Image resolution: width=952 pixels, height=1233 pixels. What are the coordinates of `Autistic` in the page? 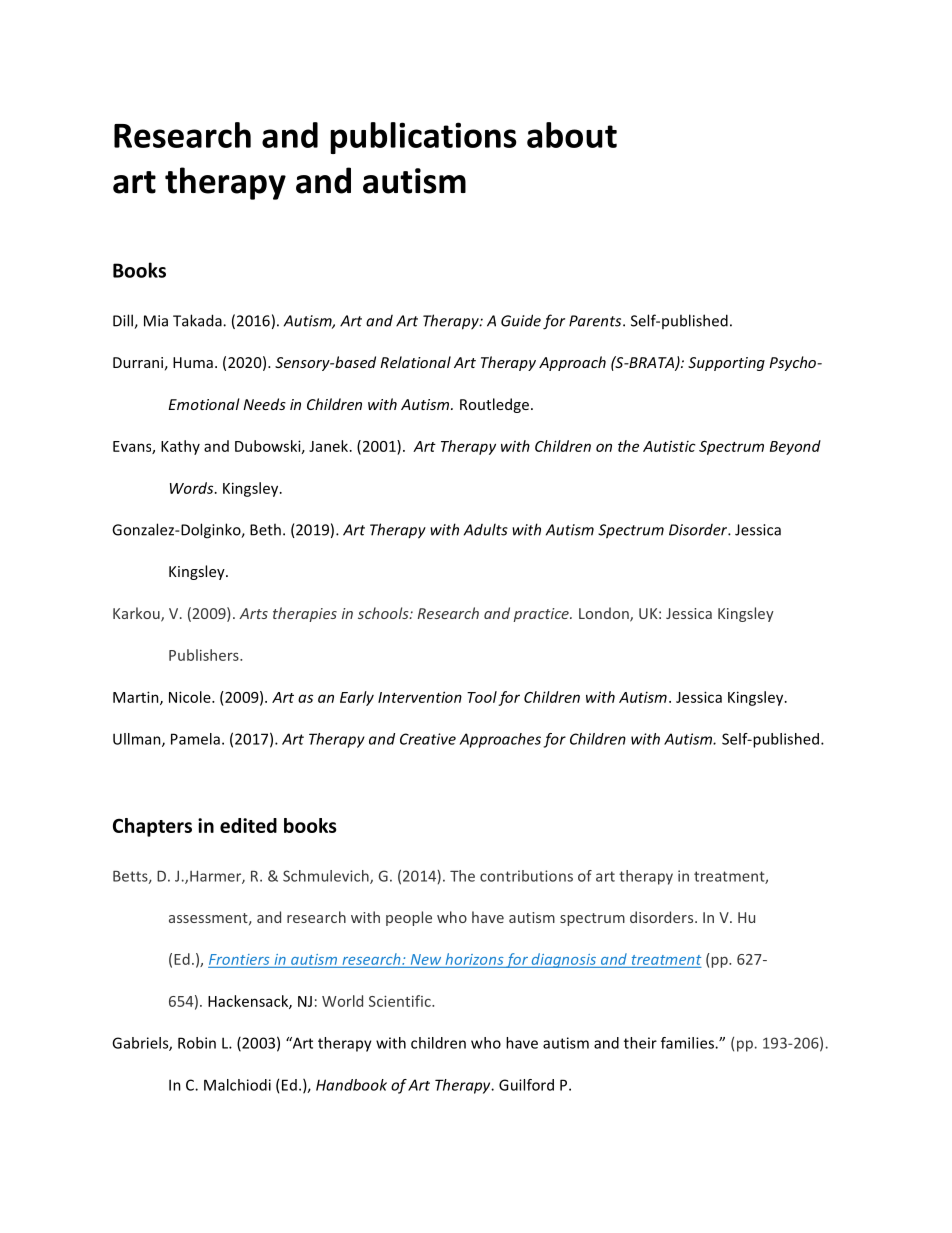 It's located at (669, 446).
